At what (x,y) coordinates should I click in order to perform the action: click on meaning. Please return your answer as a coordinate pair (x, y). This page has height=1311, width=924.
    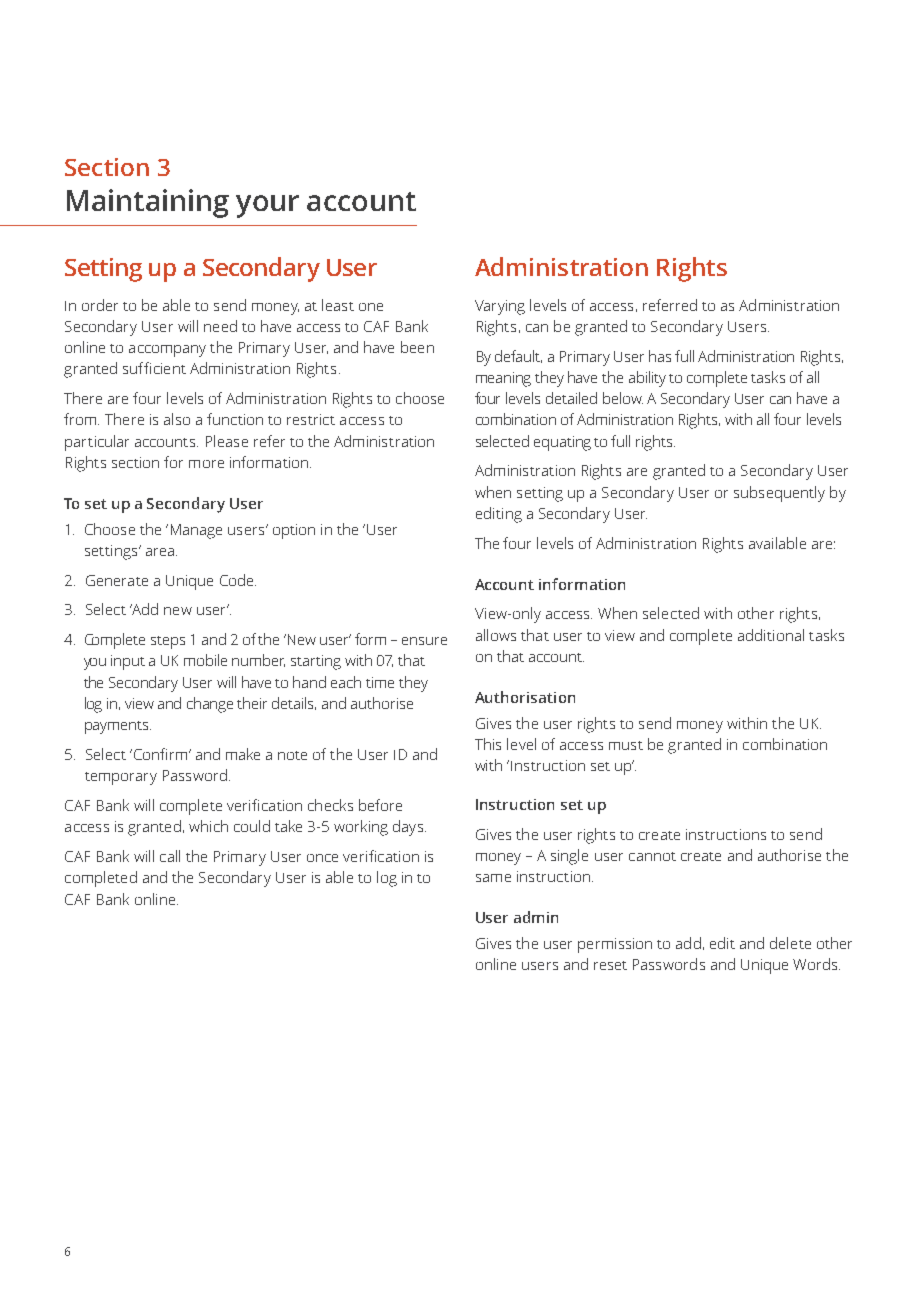
    Looking at the image, I should click on (503, 379).
